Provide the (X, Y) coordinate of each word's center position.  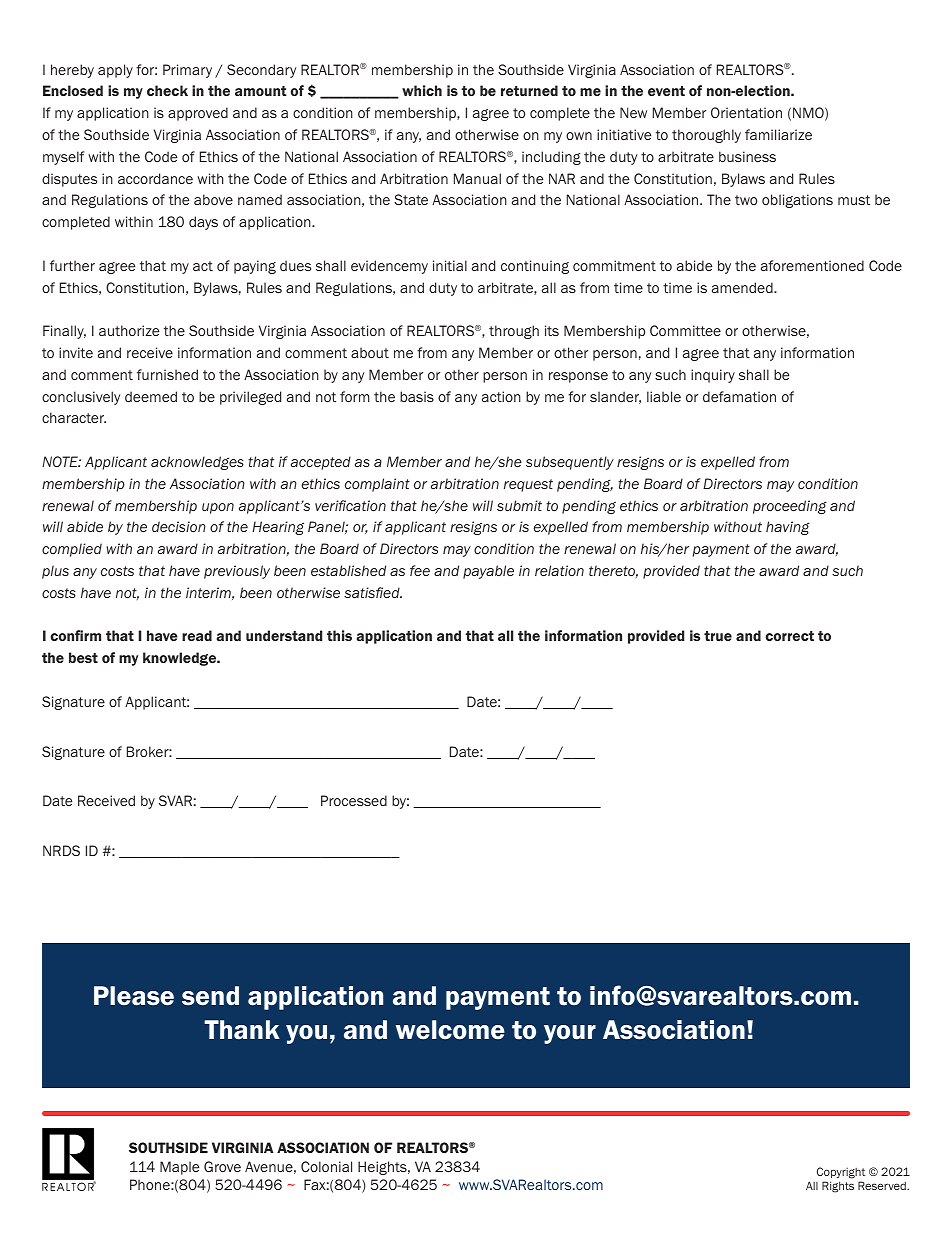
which (422, 90)
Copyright (841, 1173)
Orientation (746, 112)
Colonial (326, 1166)
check (167, 90)
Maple (179, 1168)
